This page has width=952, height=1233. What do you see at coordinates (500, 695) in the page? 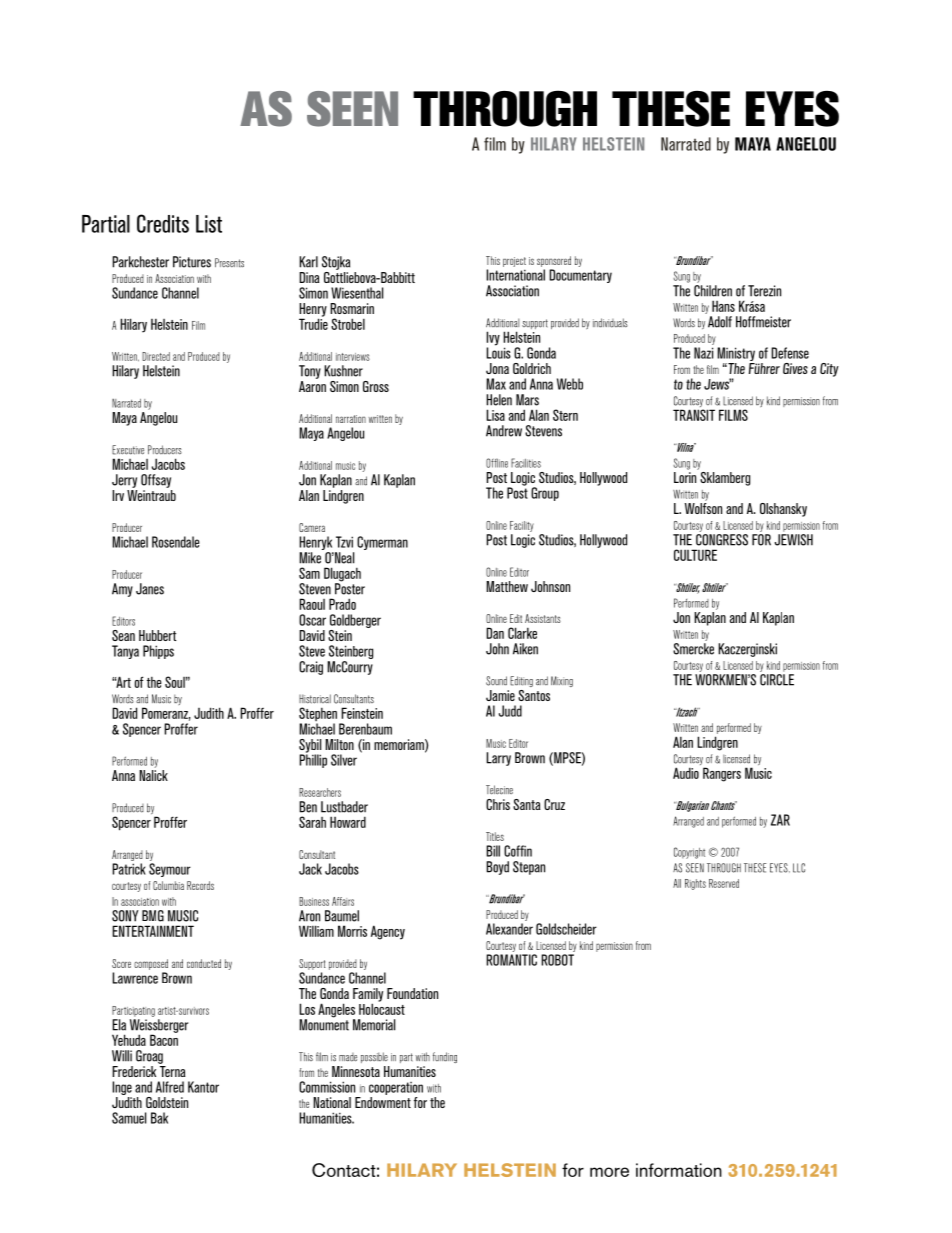
I see `Jamie` at bounding box center [500, 695].
